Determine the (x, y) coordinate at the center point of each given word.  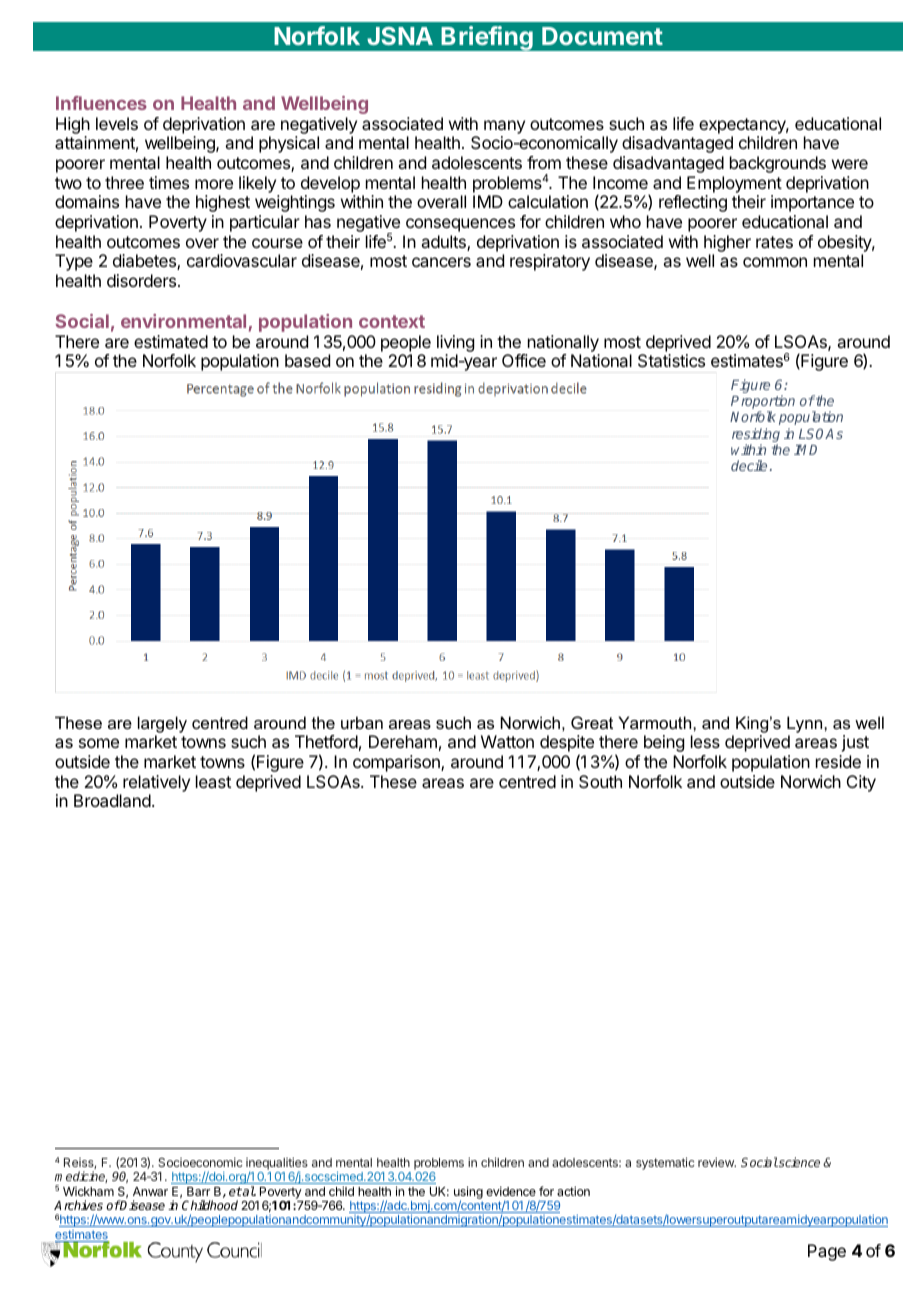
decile (749, 465)
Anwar (150, 1191)
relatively (156, 783)
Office (524, 360)
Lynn (806, 724)
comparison (397, 763)
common (775, 262)
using (468, 1193)
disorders (143, 280)
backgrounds (778, 164)
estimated (171, 341)
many (504, 127)
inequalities (277, 1165)
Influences (101, 103)
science (798, 1162)
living (455, 343)
